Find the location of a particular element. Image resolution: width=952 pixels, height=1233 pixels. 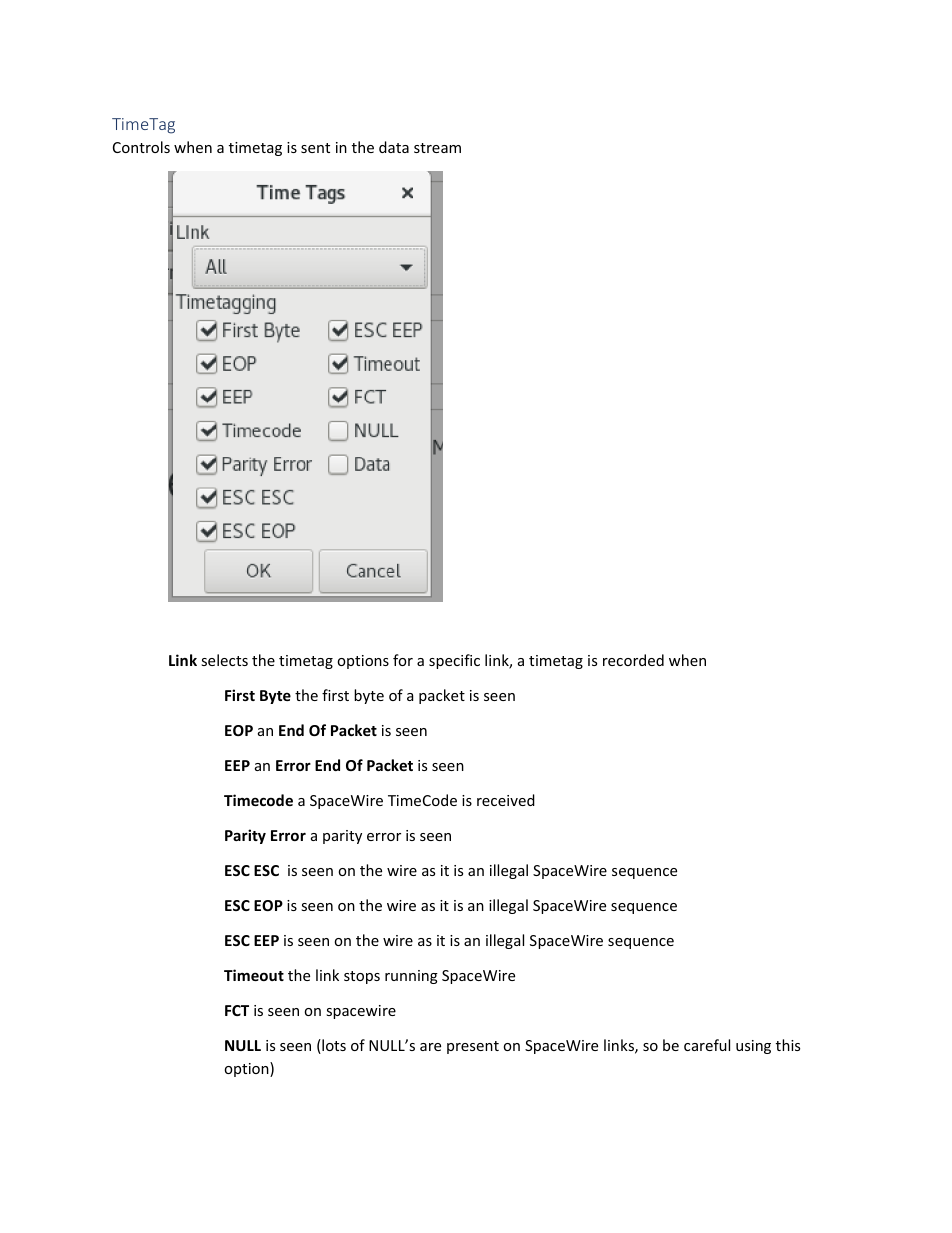

received is located at coordinates (506, 800).
